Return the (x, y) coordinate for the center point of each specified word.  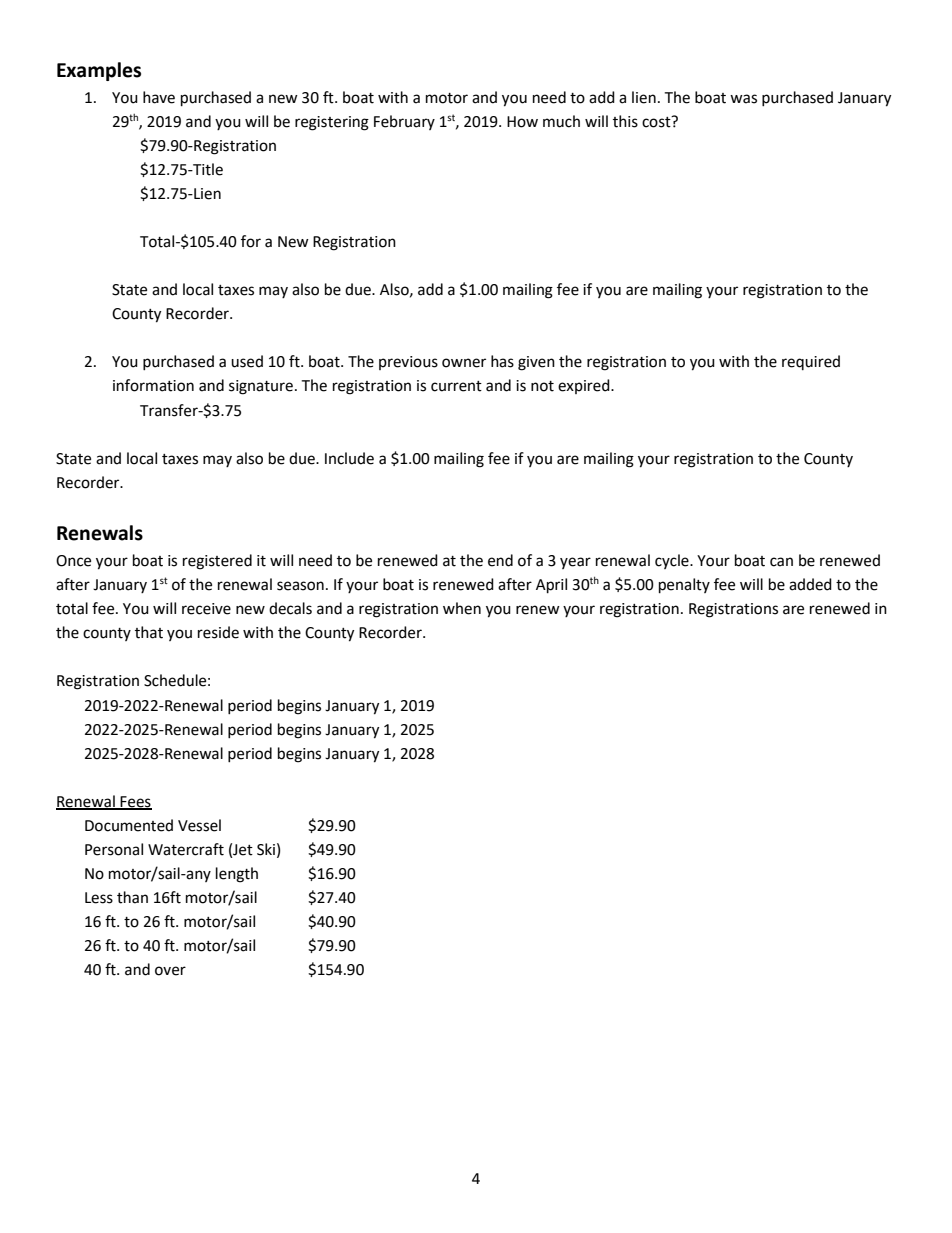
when (462, 608)
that (149, 632)
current (456, 386)
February (404, 122)
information (153, 385)
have (159, 97)
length (237, 875)
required (811, 362)
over (170, 971)
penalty (684, 586)
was (743, 99)
